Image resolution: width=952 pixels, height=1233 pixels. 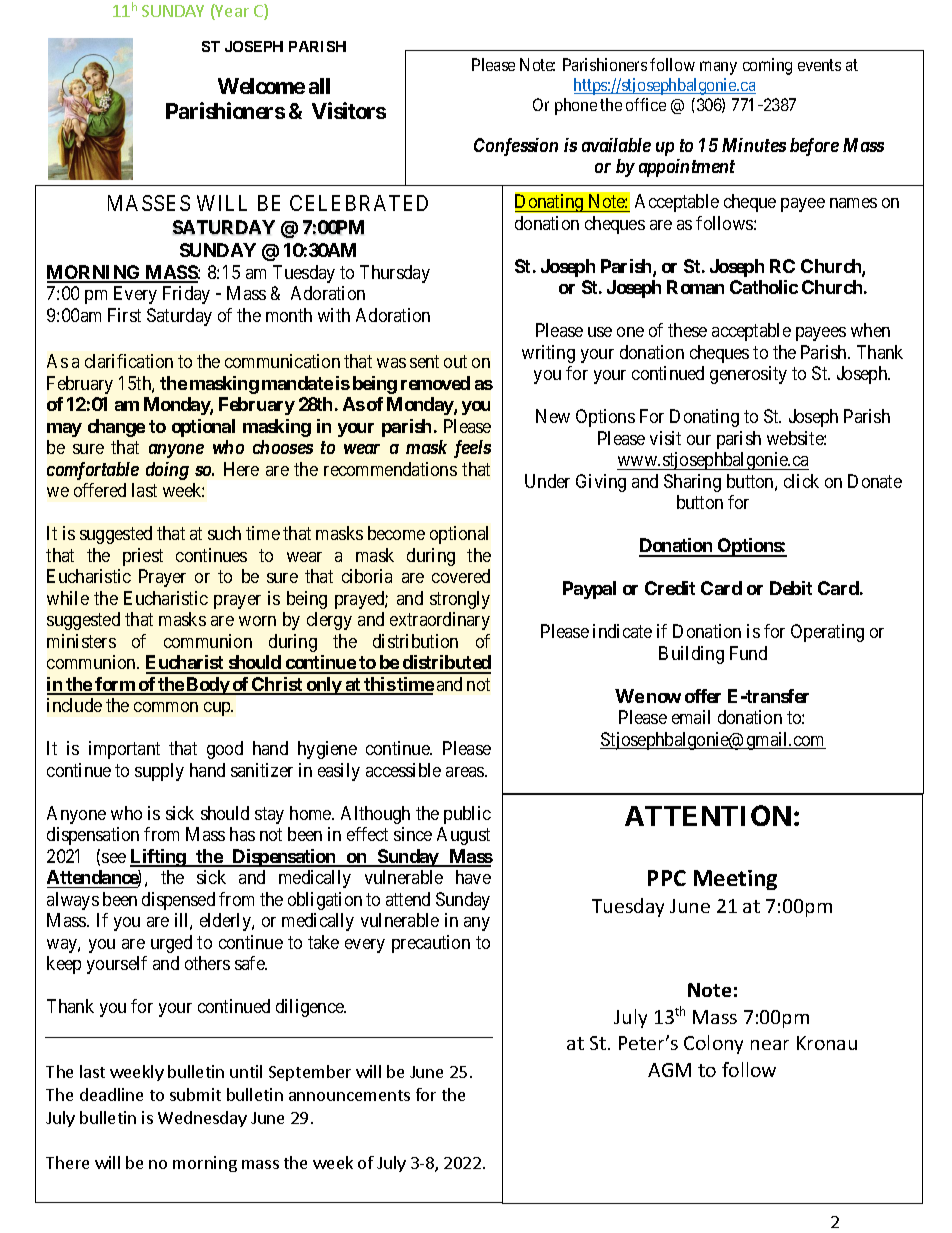 I want to click on have, so click(x=473, y=877).
